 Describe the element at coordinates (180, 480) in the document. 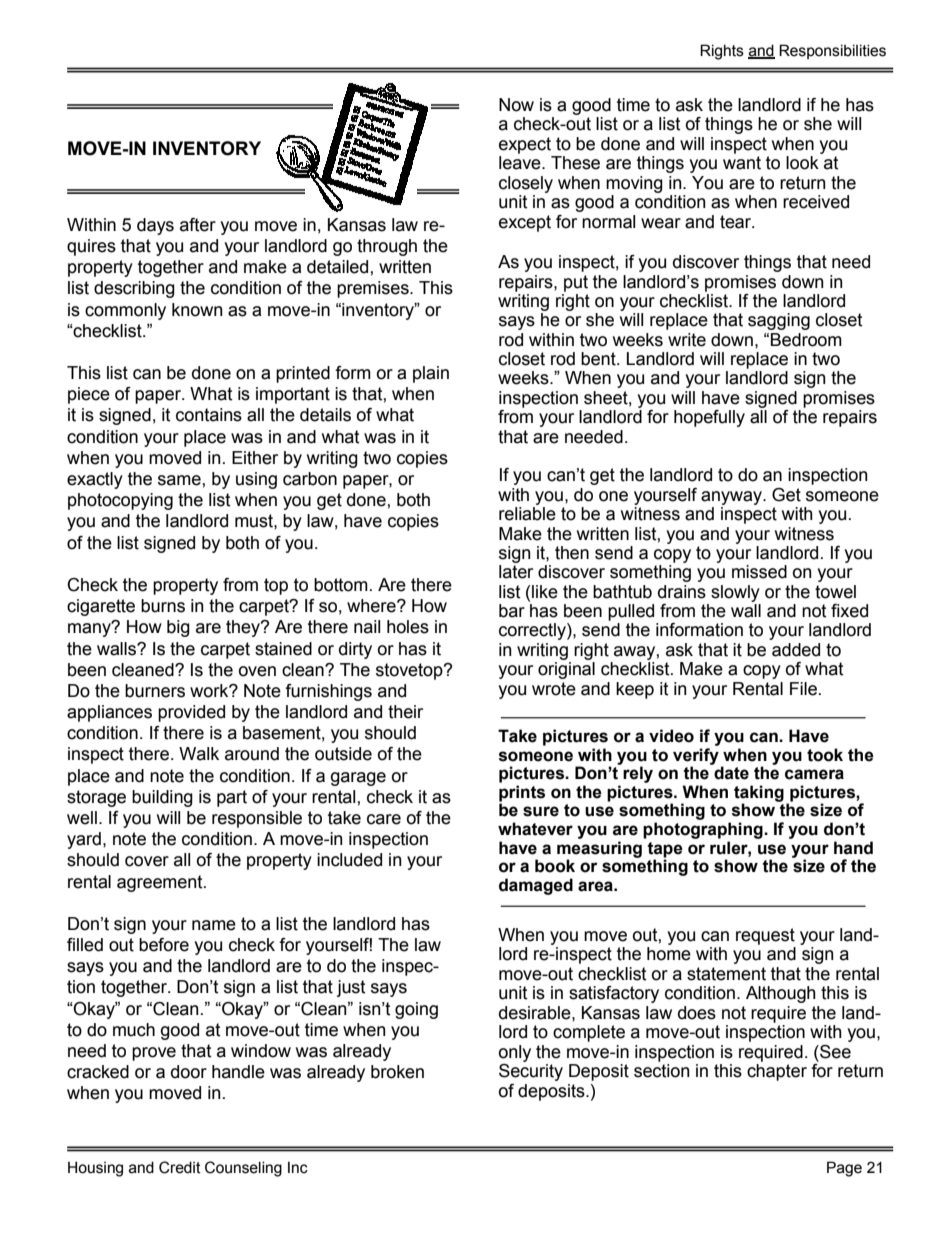

I see `same` at that location.
